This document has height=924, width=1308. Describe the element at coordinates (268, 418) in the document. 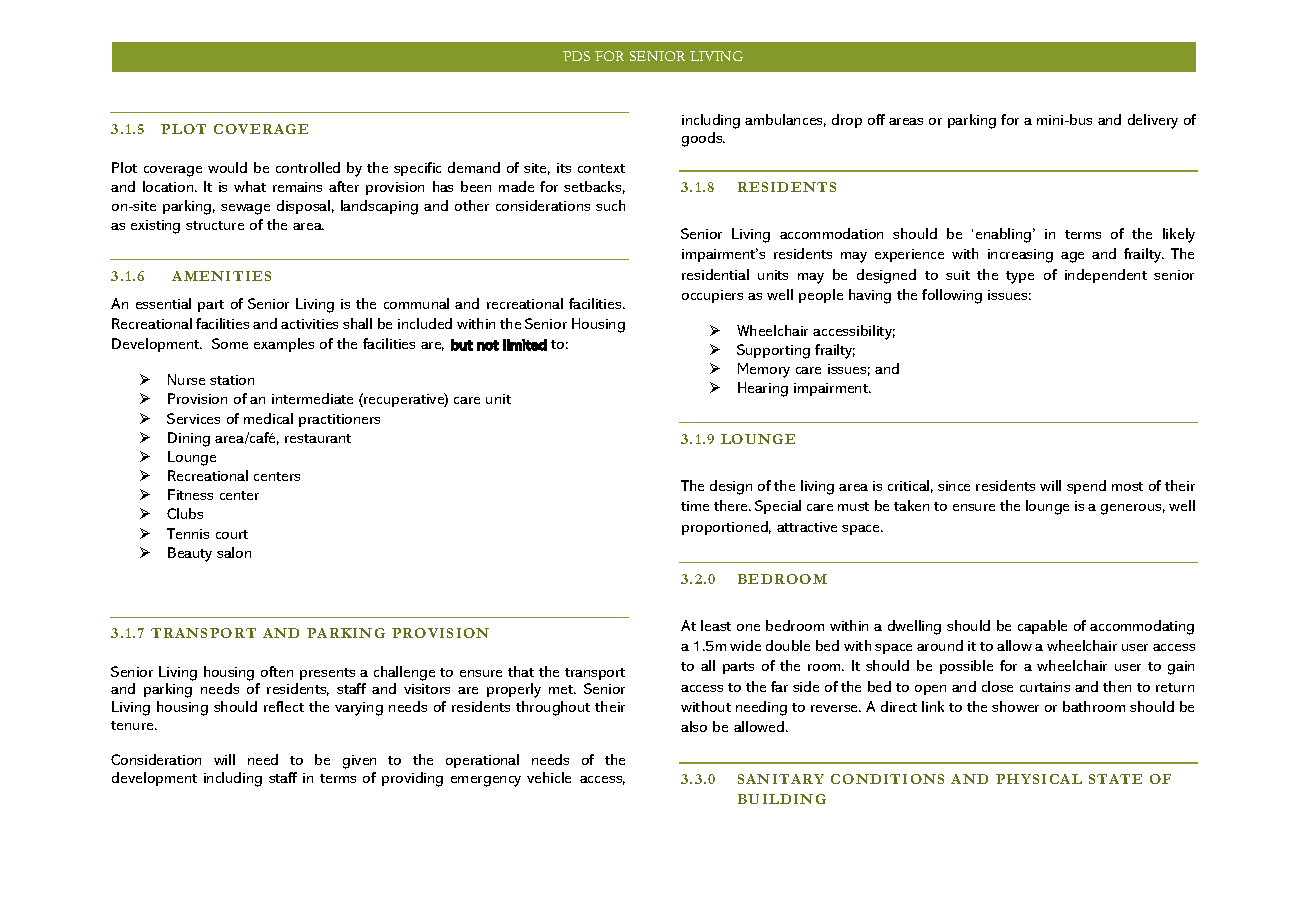

I see `medical` at that location.
